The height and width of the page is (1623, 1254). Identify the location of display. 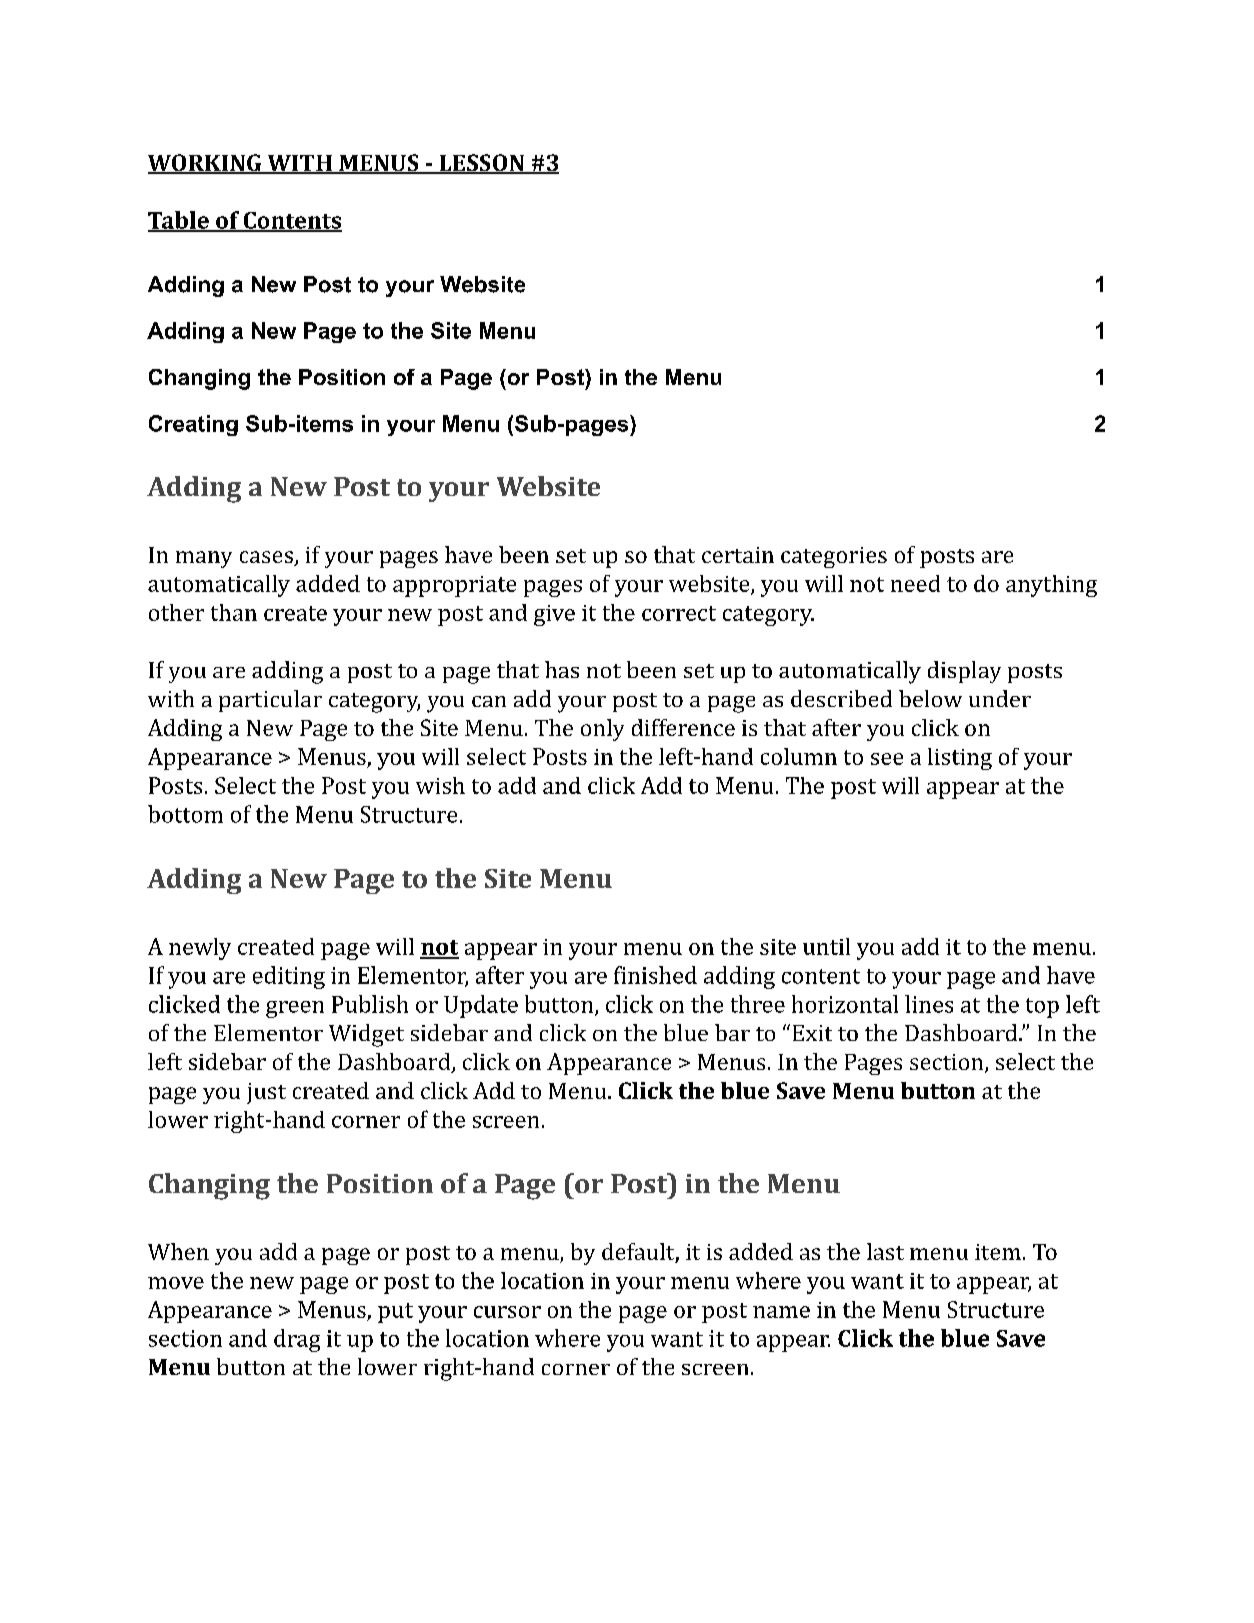
(964, 672).
